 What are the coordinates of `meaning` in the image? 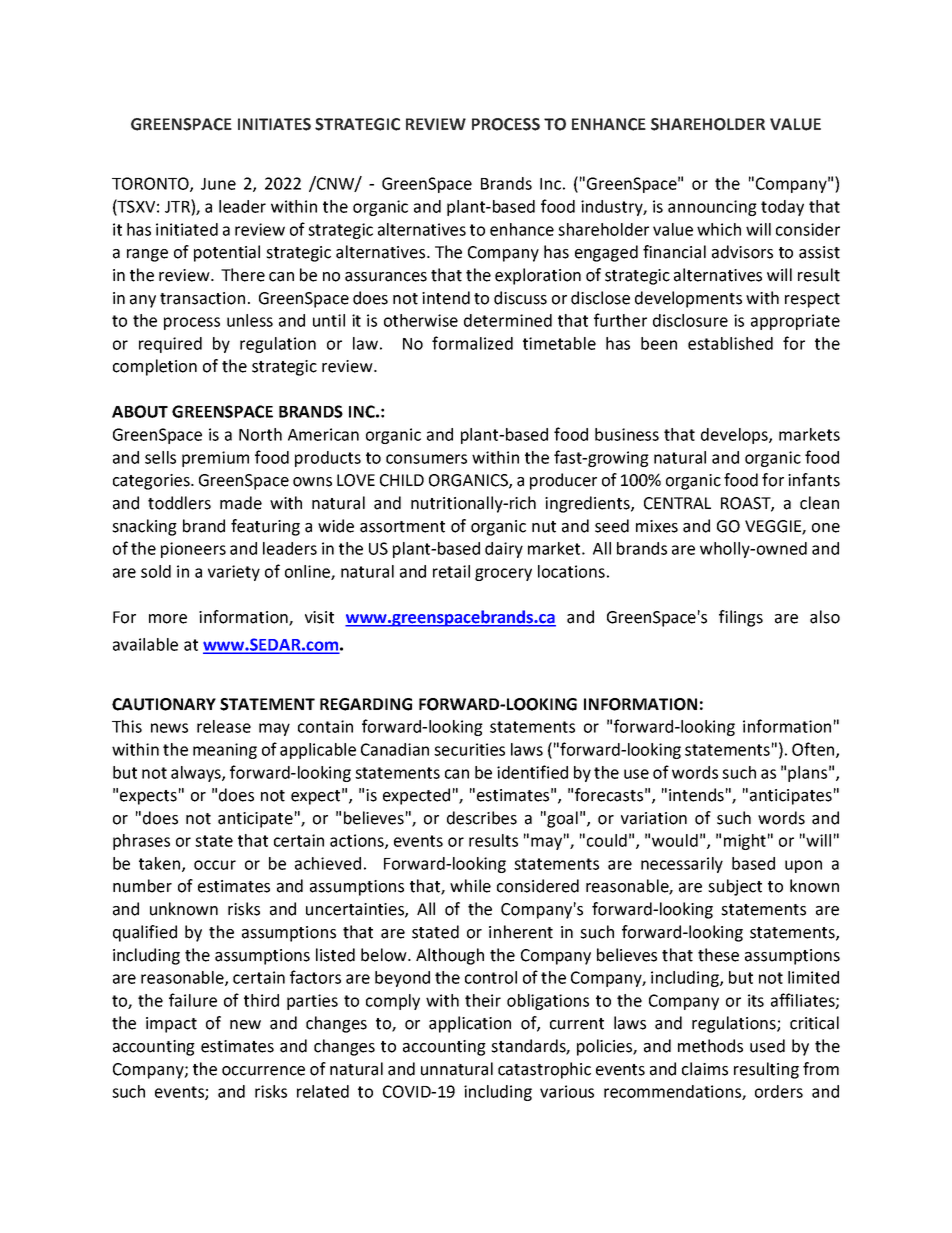 It's located at (225, 751).
